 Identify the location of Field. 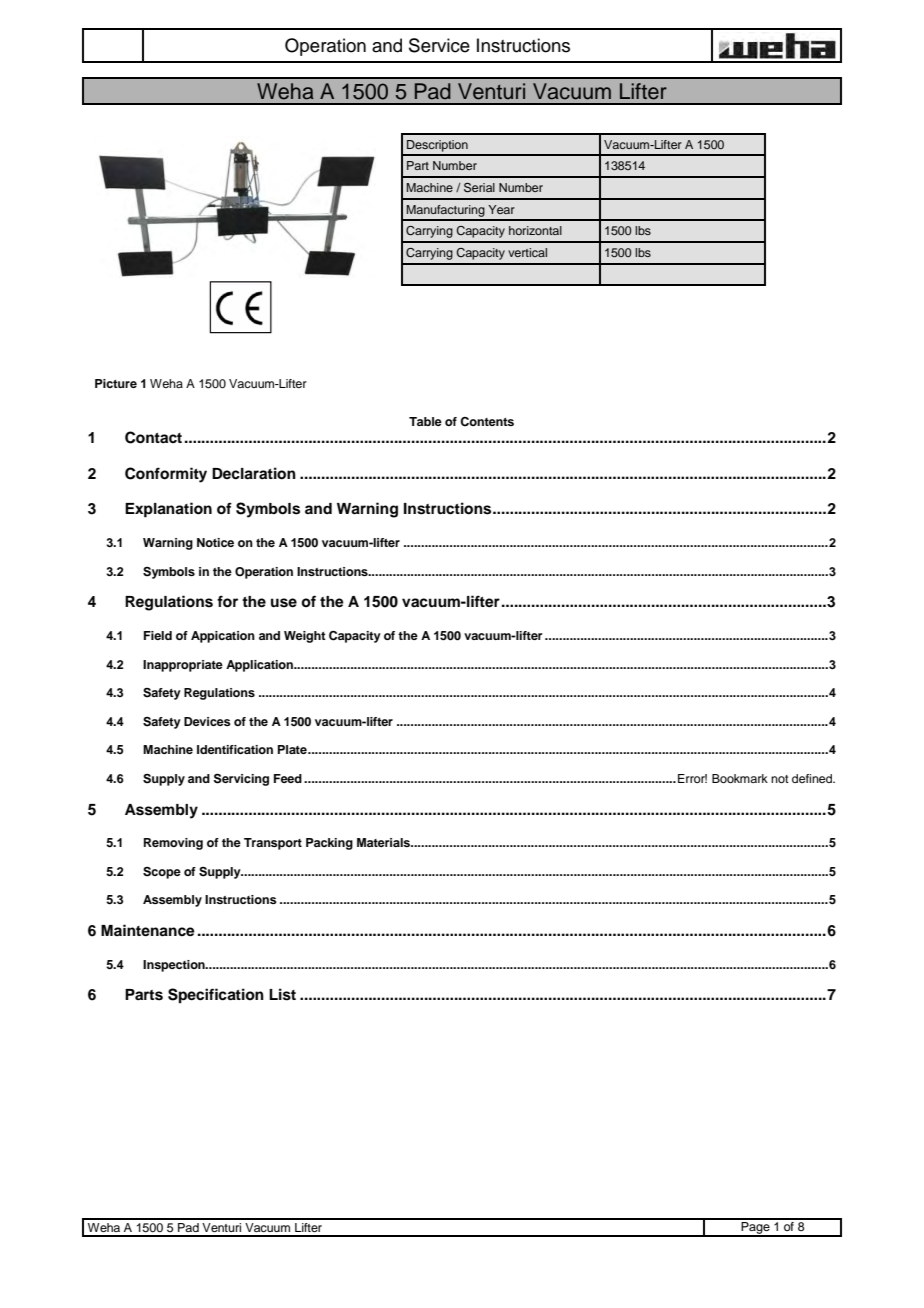
(158, 635).
